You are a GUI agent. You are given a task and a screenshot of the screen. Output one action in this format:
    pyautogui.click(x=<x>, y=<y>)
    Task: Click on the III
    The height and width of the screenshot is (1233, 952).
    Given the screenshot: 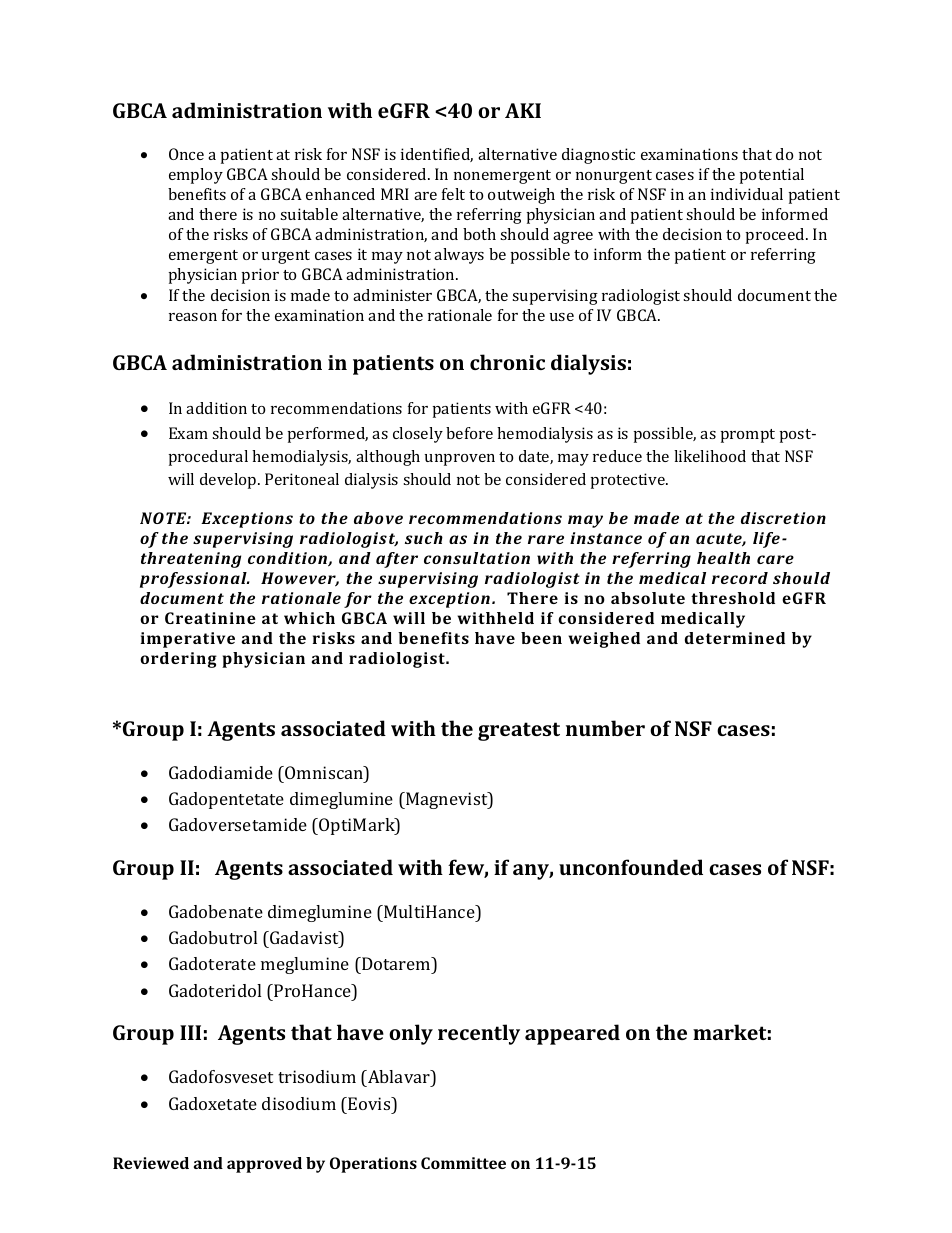 What is the action you would take?
    pyautogui.click(x=190, y=1032)
